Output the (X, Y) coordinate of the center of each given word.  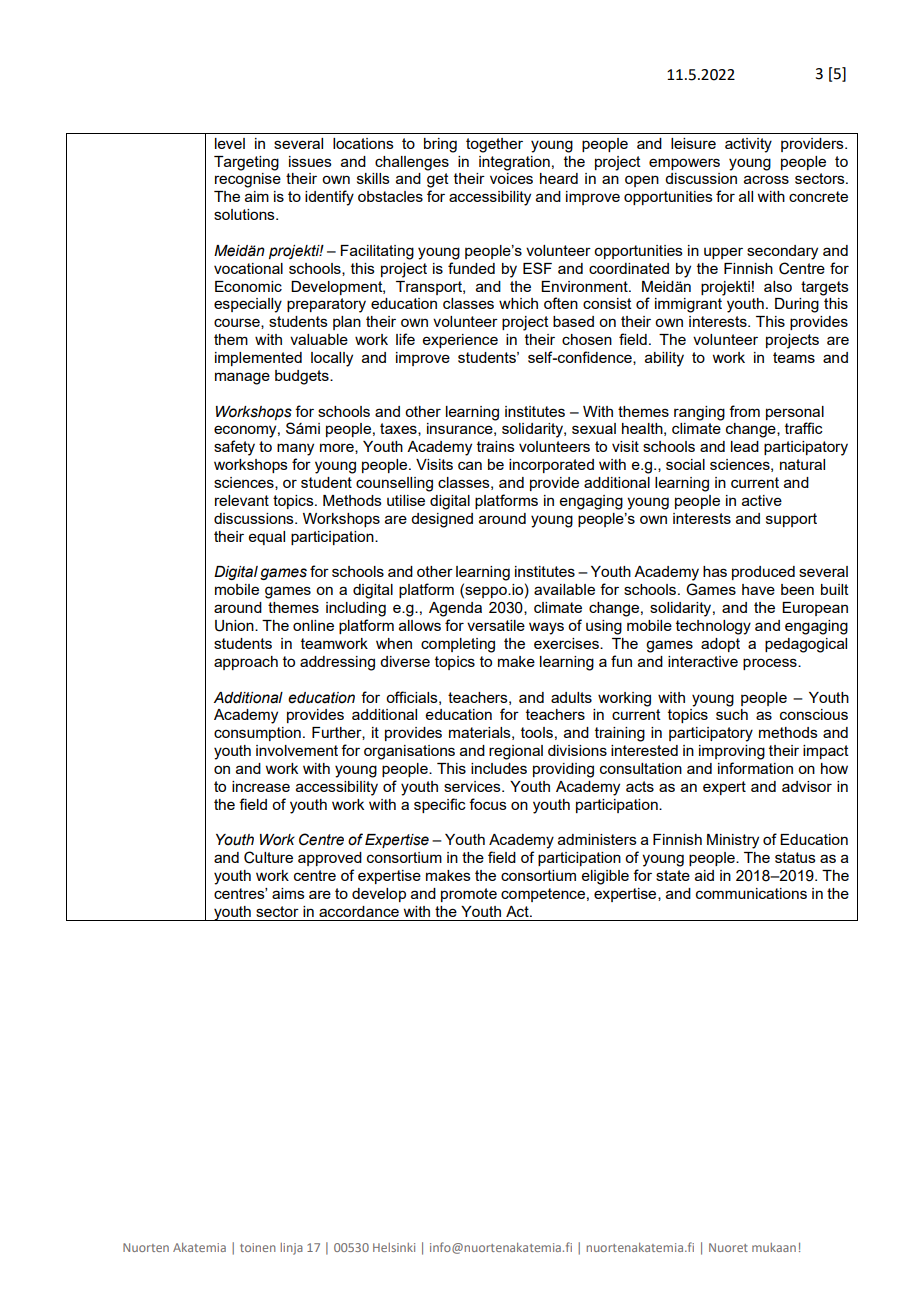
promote (469, 895)
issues (310, 161)
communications (751, 893)
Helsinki (394, 1247)
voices (511, 178)
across (766, 179)
